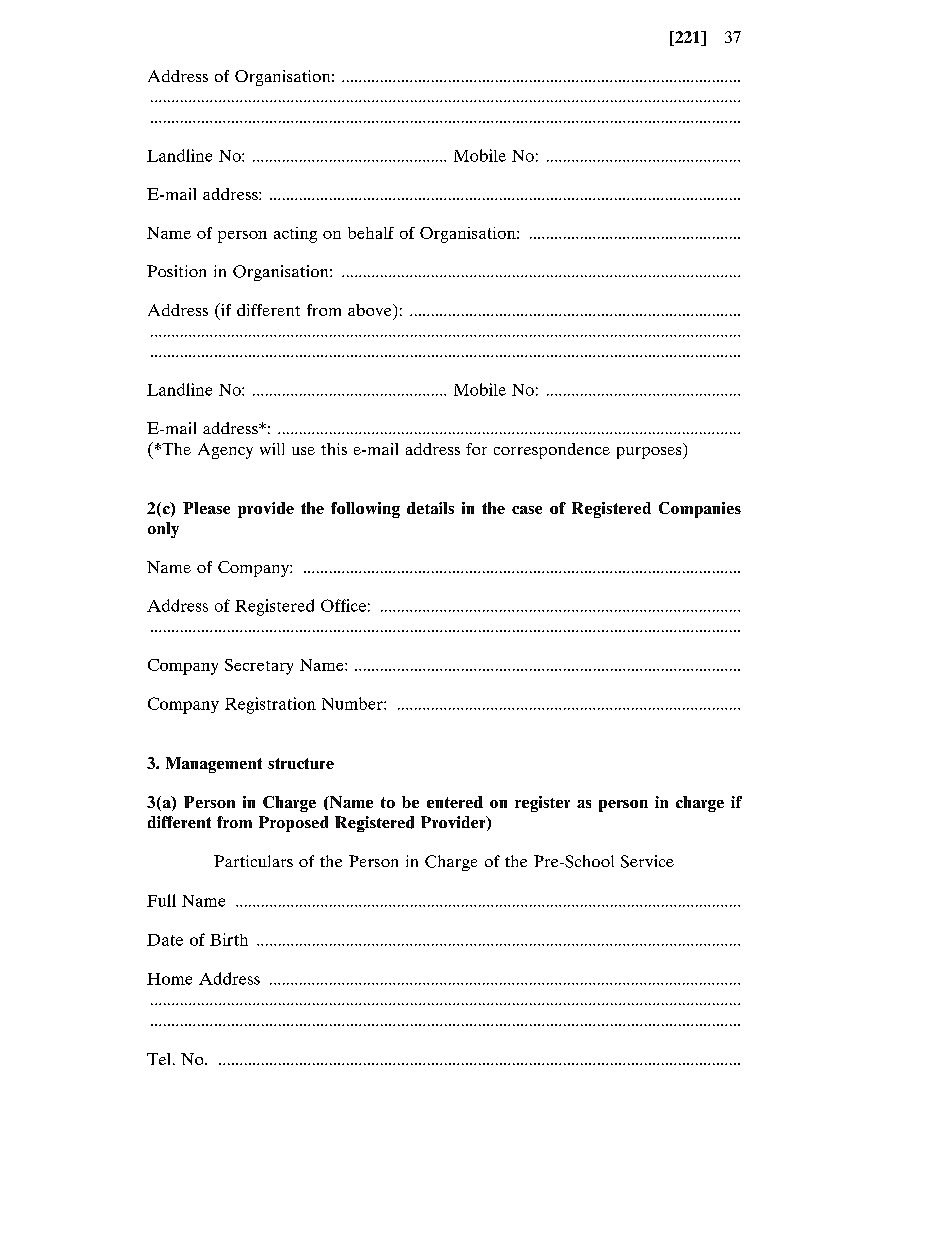  Describe the element at coordinates (650, 453) in the screenshot. I see `purposes` at that location.
